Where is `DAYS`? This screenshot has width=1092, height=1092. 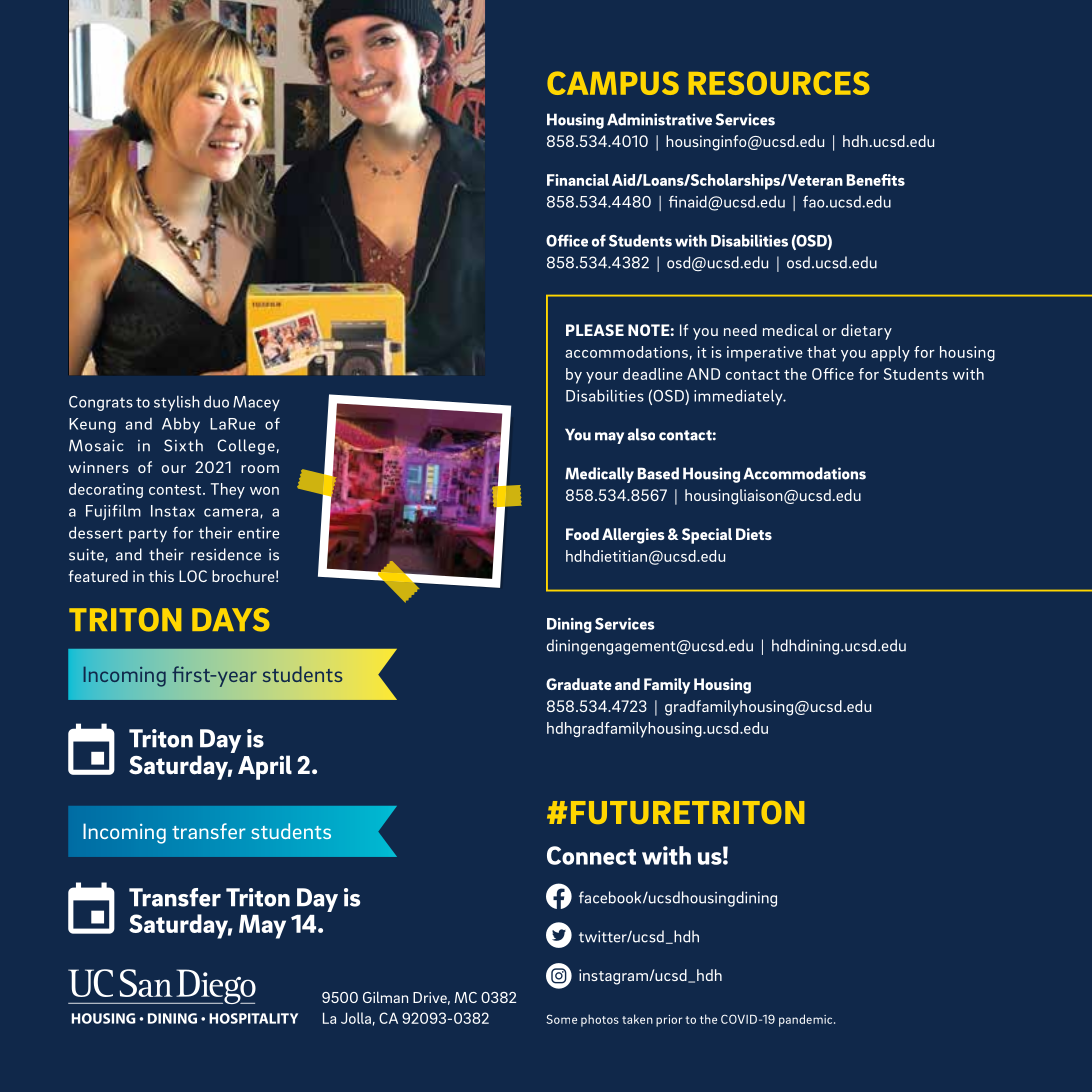 DAYS is located at coordinates (231, 620).
